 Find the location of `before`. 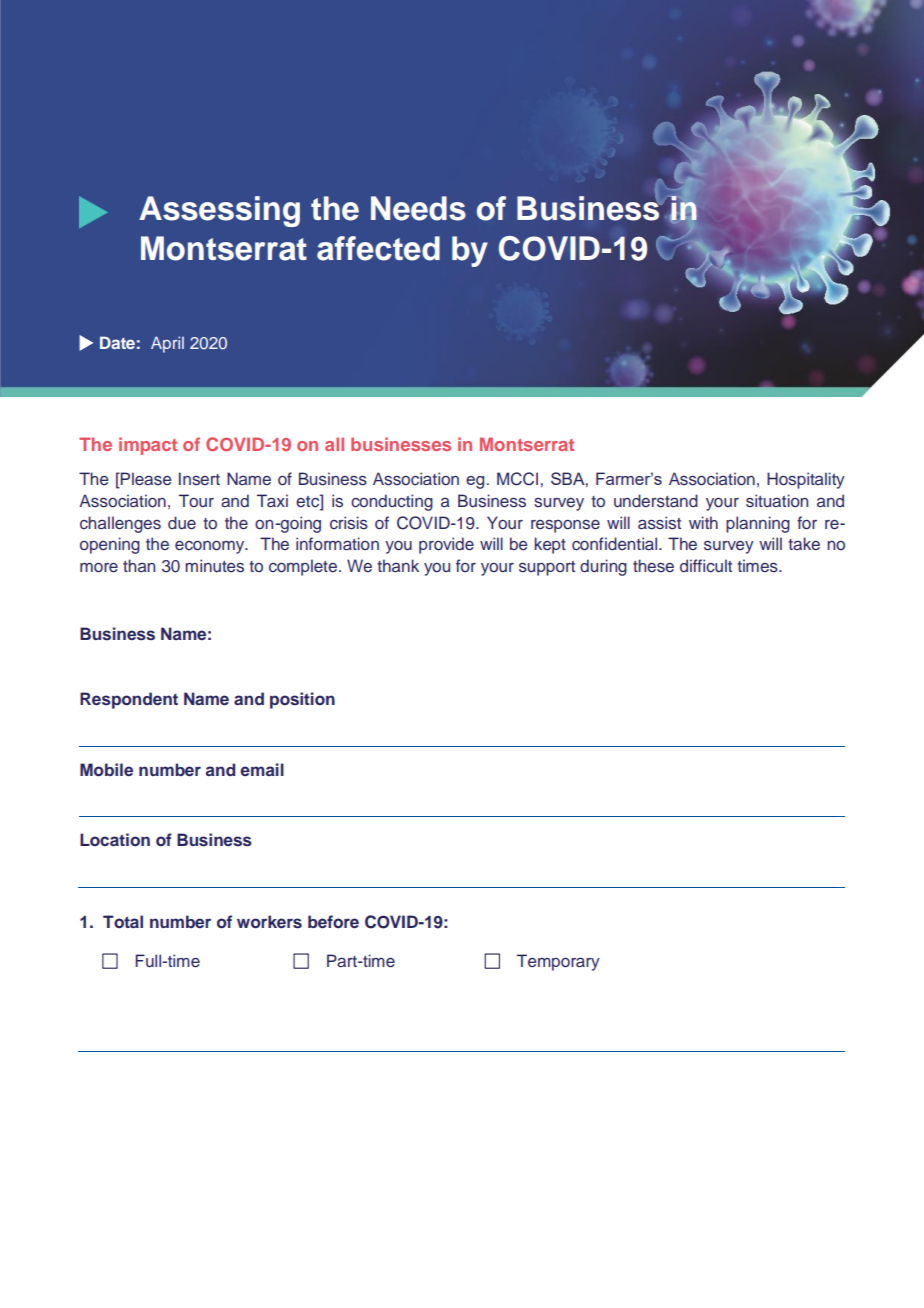

before is located at coordinates (333, 921).
